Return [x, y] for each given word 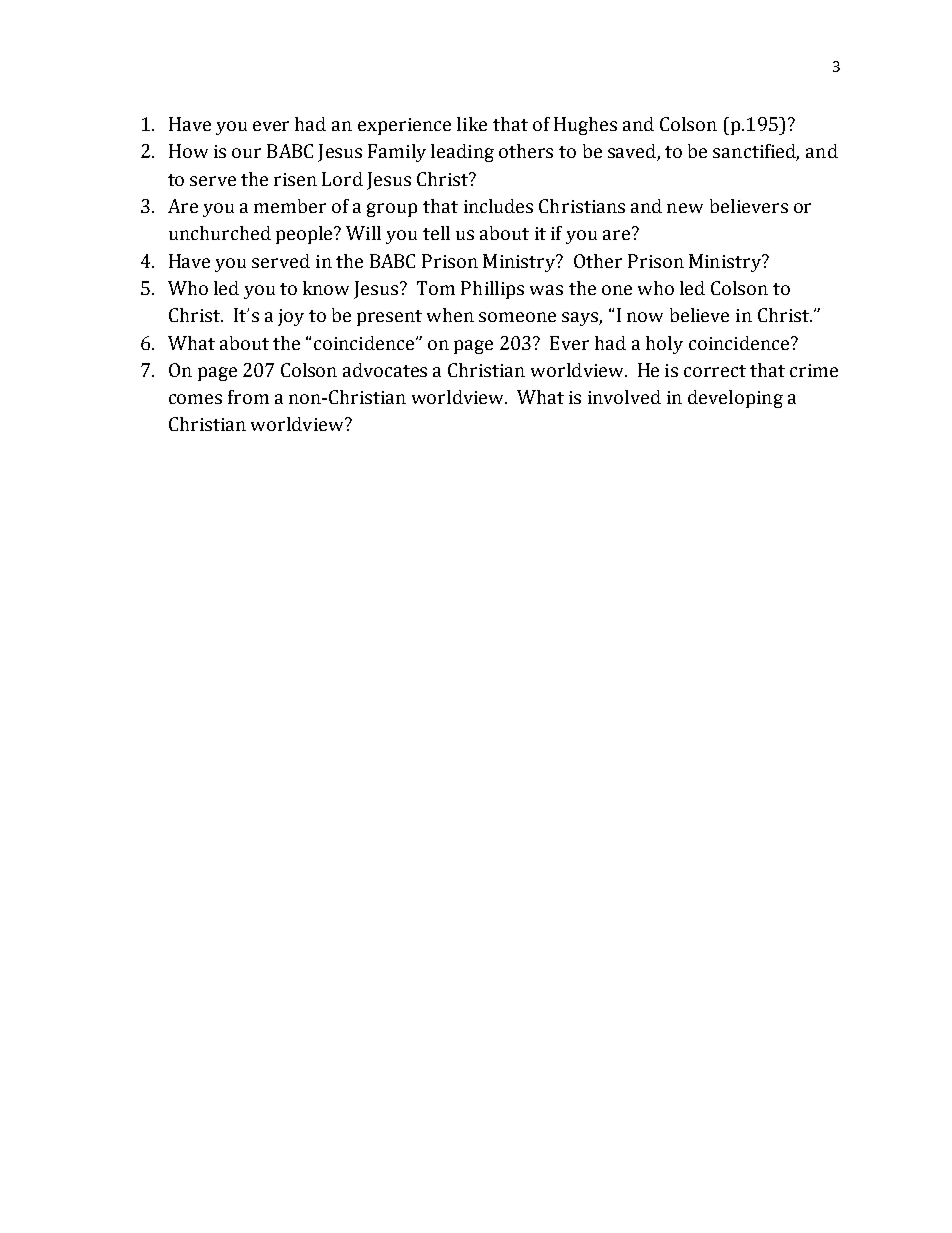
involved [624, 397]
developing [735, 399]
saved [633, 152]
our [246, 153]
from [248, 397]
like [472, 124]
